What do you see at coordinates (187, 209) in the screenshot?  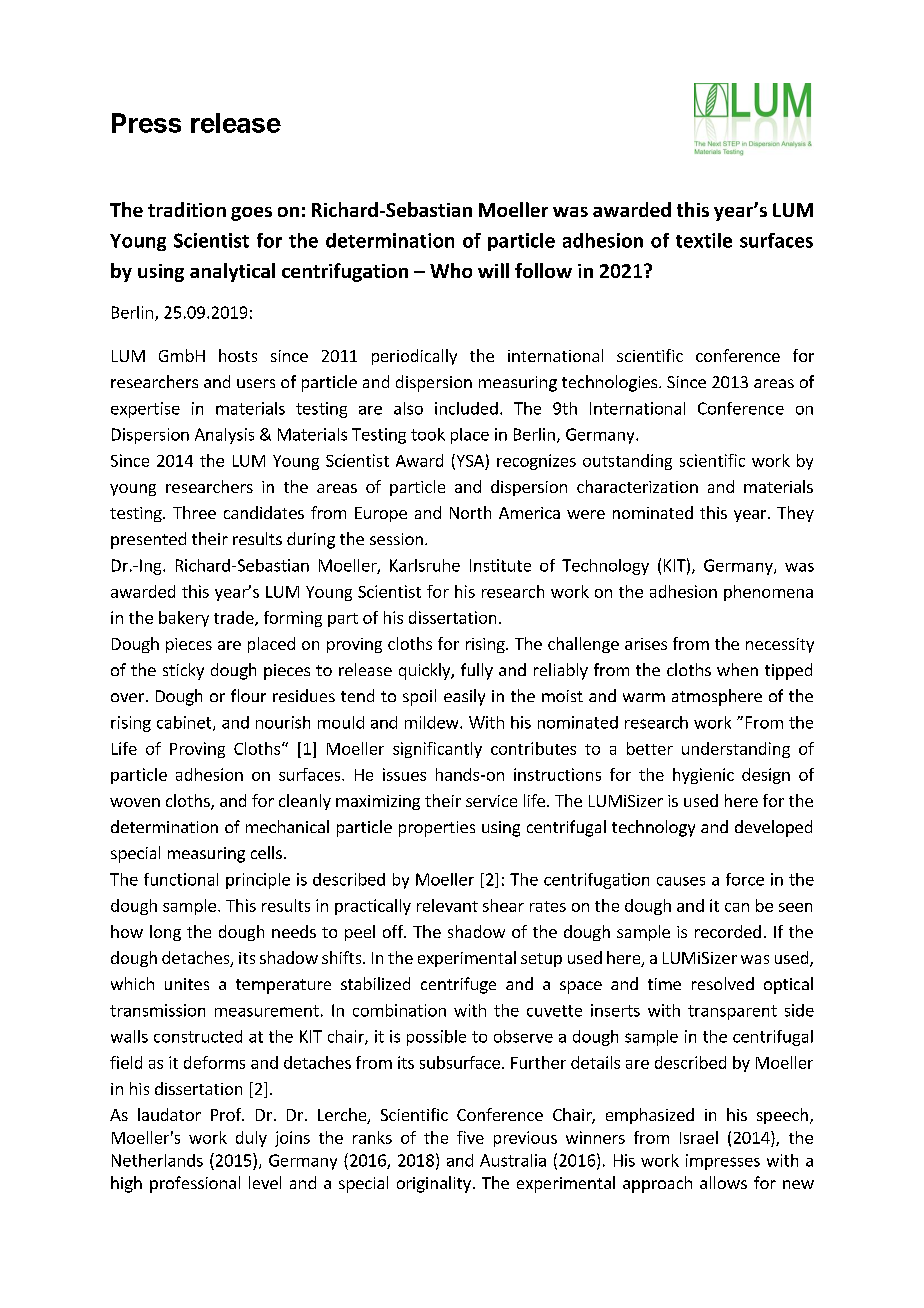 I see `tradition` at bounding box center [187, 209].
